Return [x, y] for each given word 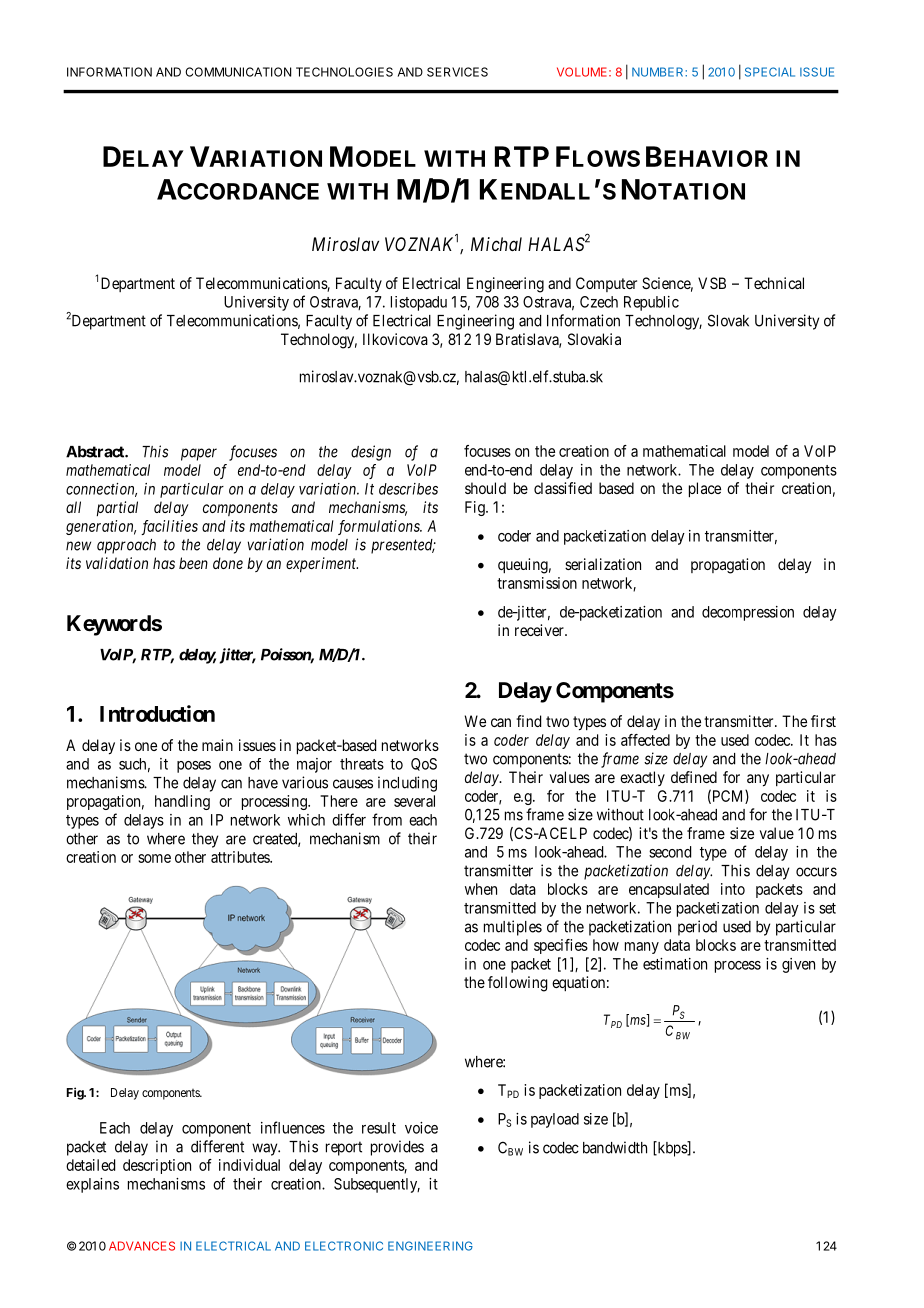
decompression [748, 613]
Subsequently [377, 1185]
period [697, 928]
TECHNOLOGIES [344, 72]
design [371, 453]
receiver [540, 630]
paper [199, 454]
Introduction [157, 713]
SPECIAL [770, 72]
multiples [513, 928]
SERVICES [457, 72]
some [154, 858]
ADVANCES [142, 1246]
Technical [774, 283]
